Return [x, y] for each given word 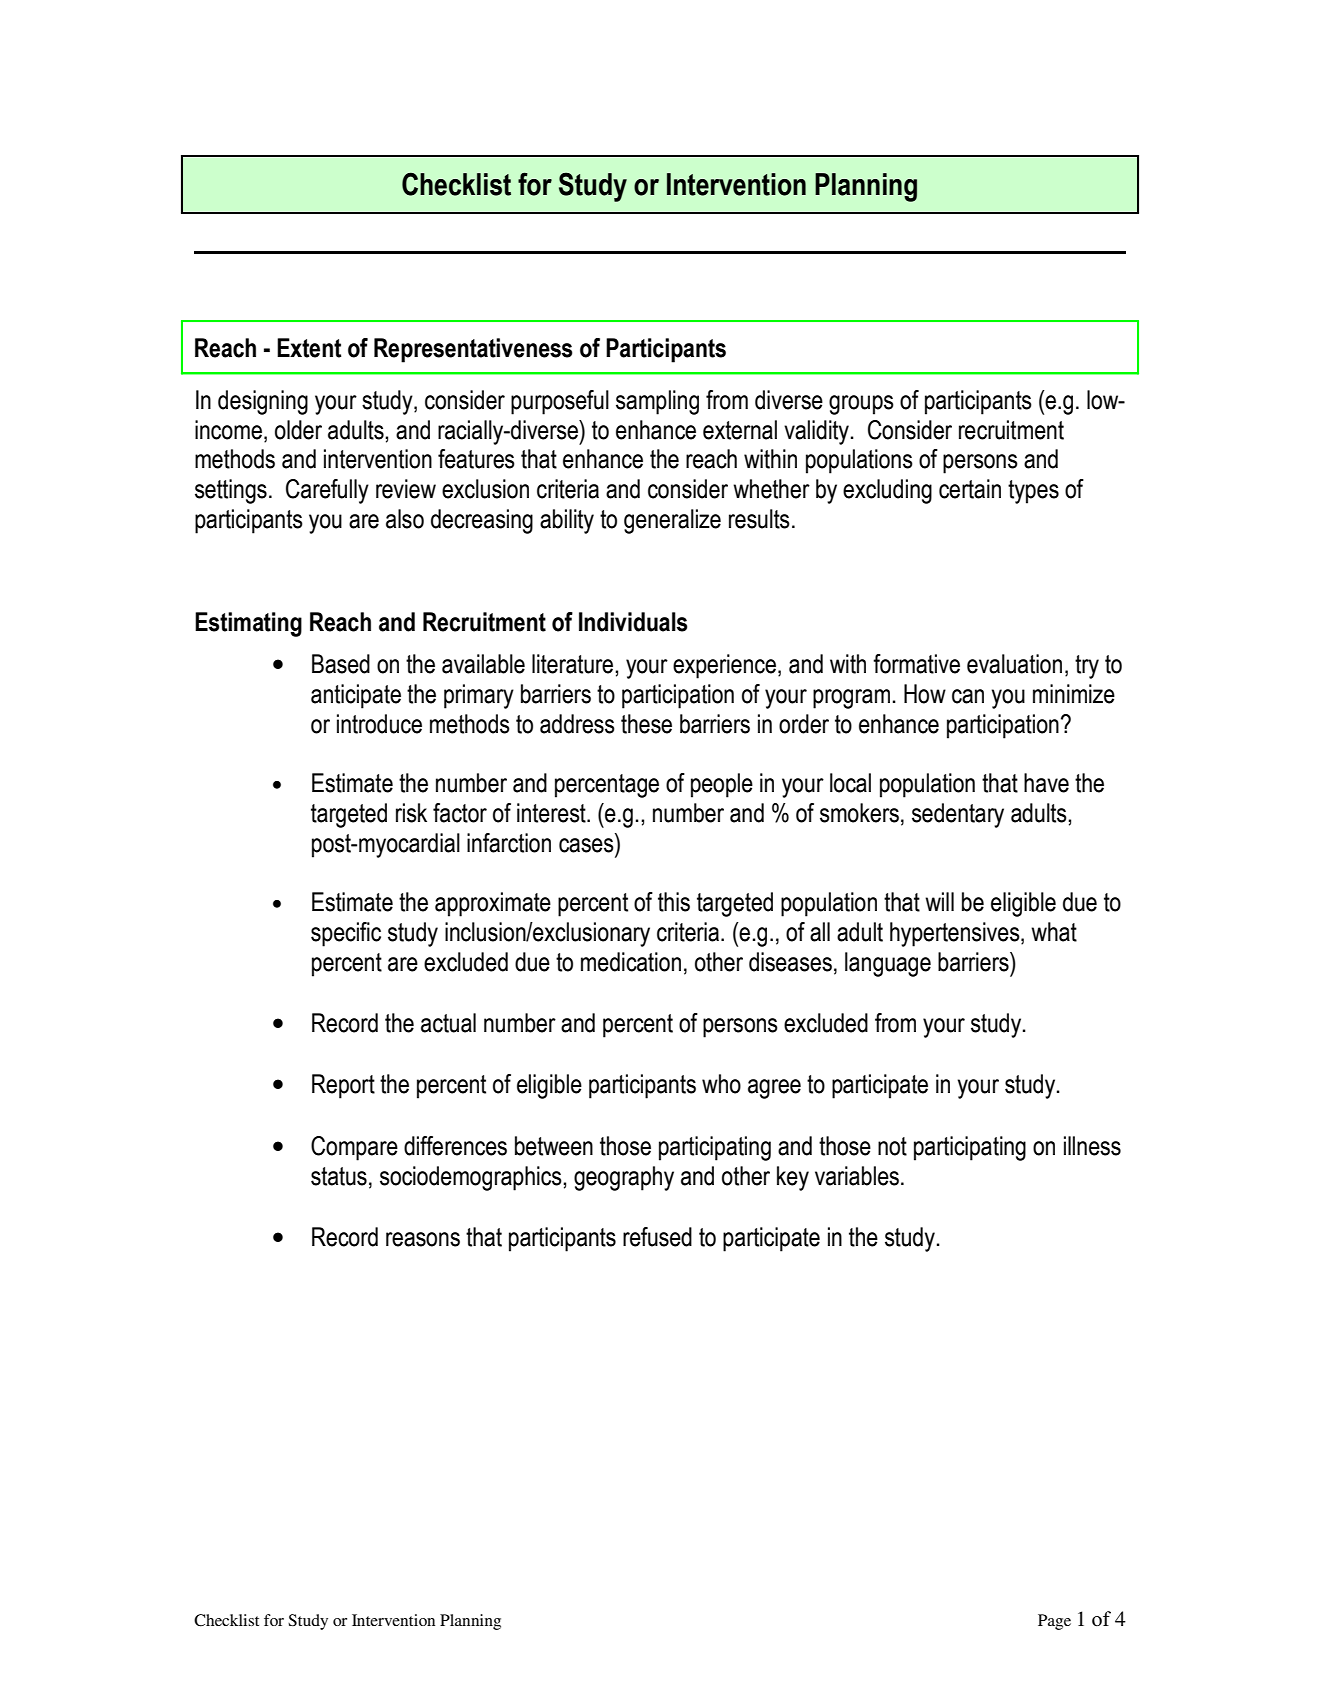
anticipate [356, 696]
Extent [309, 348]
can [968, 696]
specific [346, 934]
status [339, 1176]
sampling [657, 402]
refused [657, 1237]
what [1054, 932]
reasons [423, 1239]
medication [631, 962]
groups [861, 405]
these [646, 724]
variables [858, 1176]
